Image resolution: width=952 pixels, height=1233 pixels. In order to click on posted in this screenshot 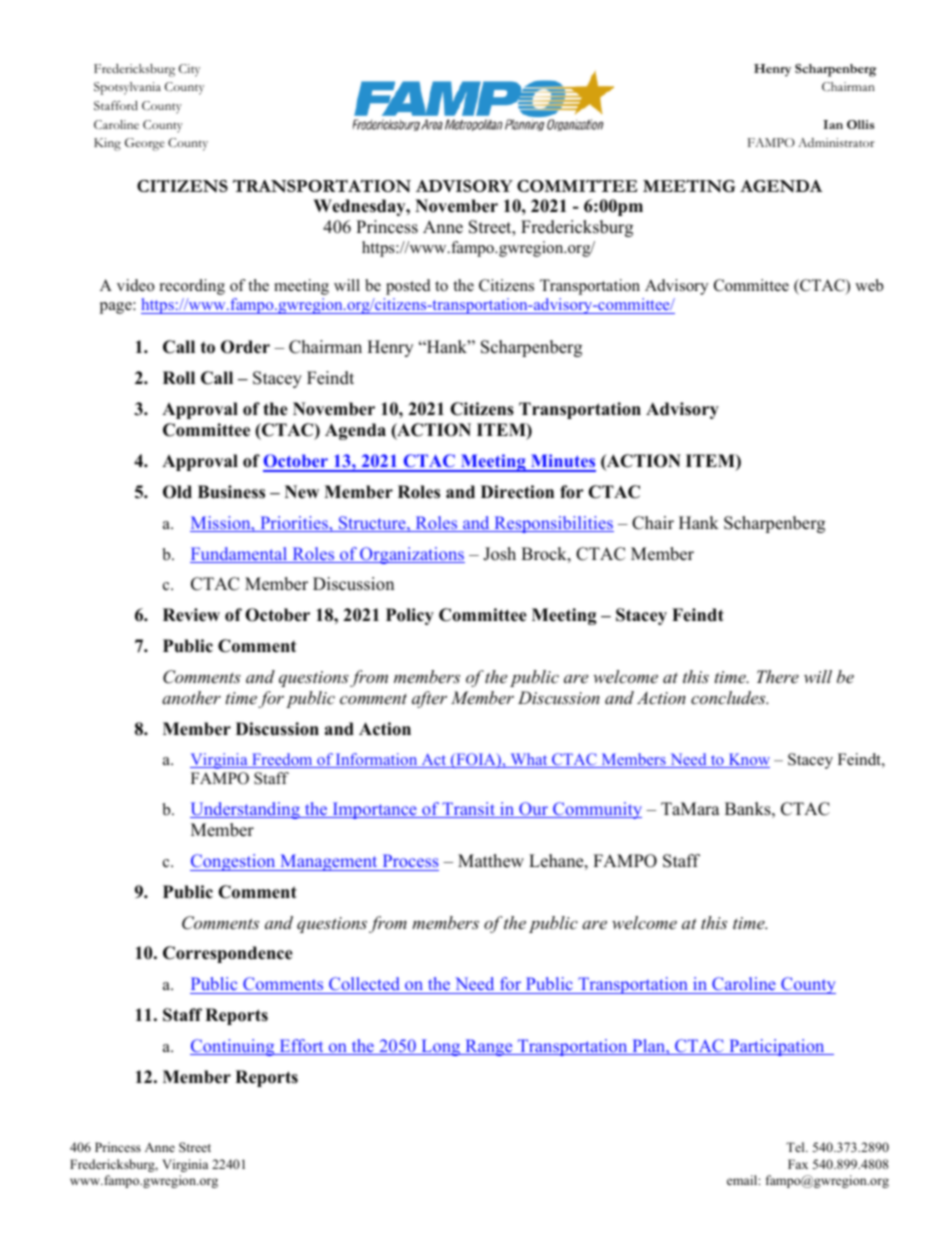, I will do `click(408, 287)`.
